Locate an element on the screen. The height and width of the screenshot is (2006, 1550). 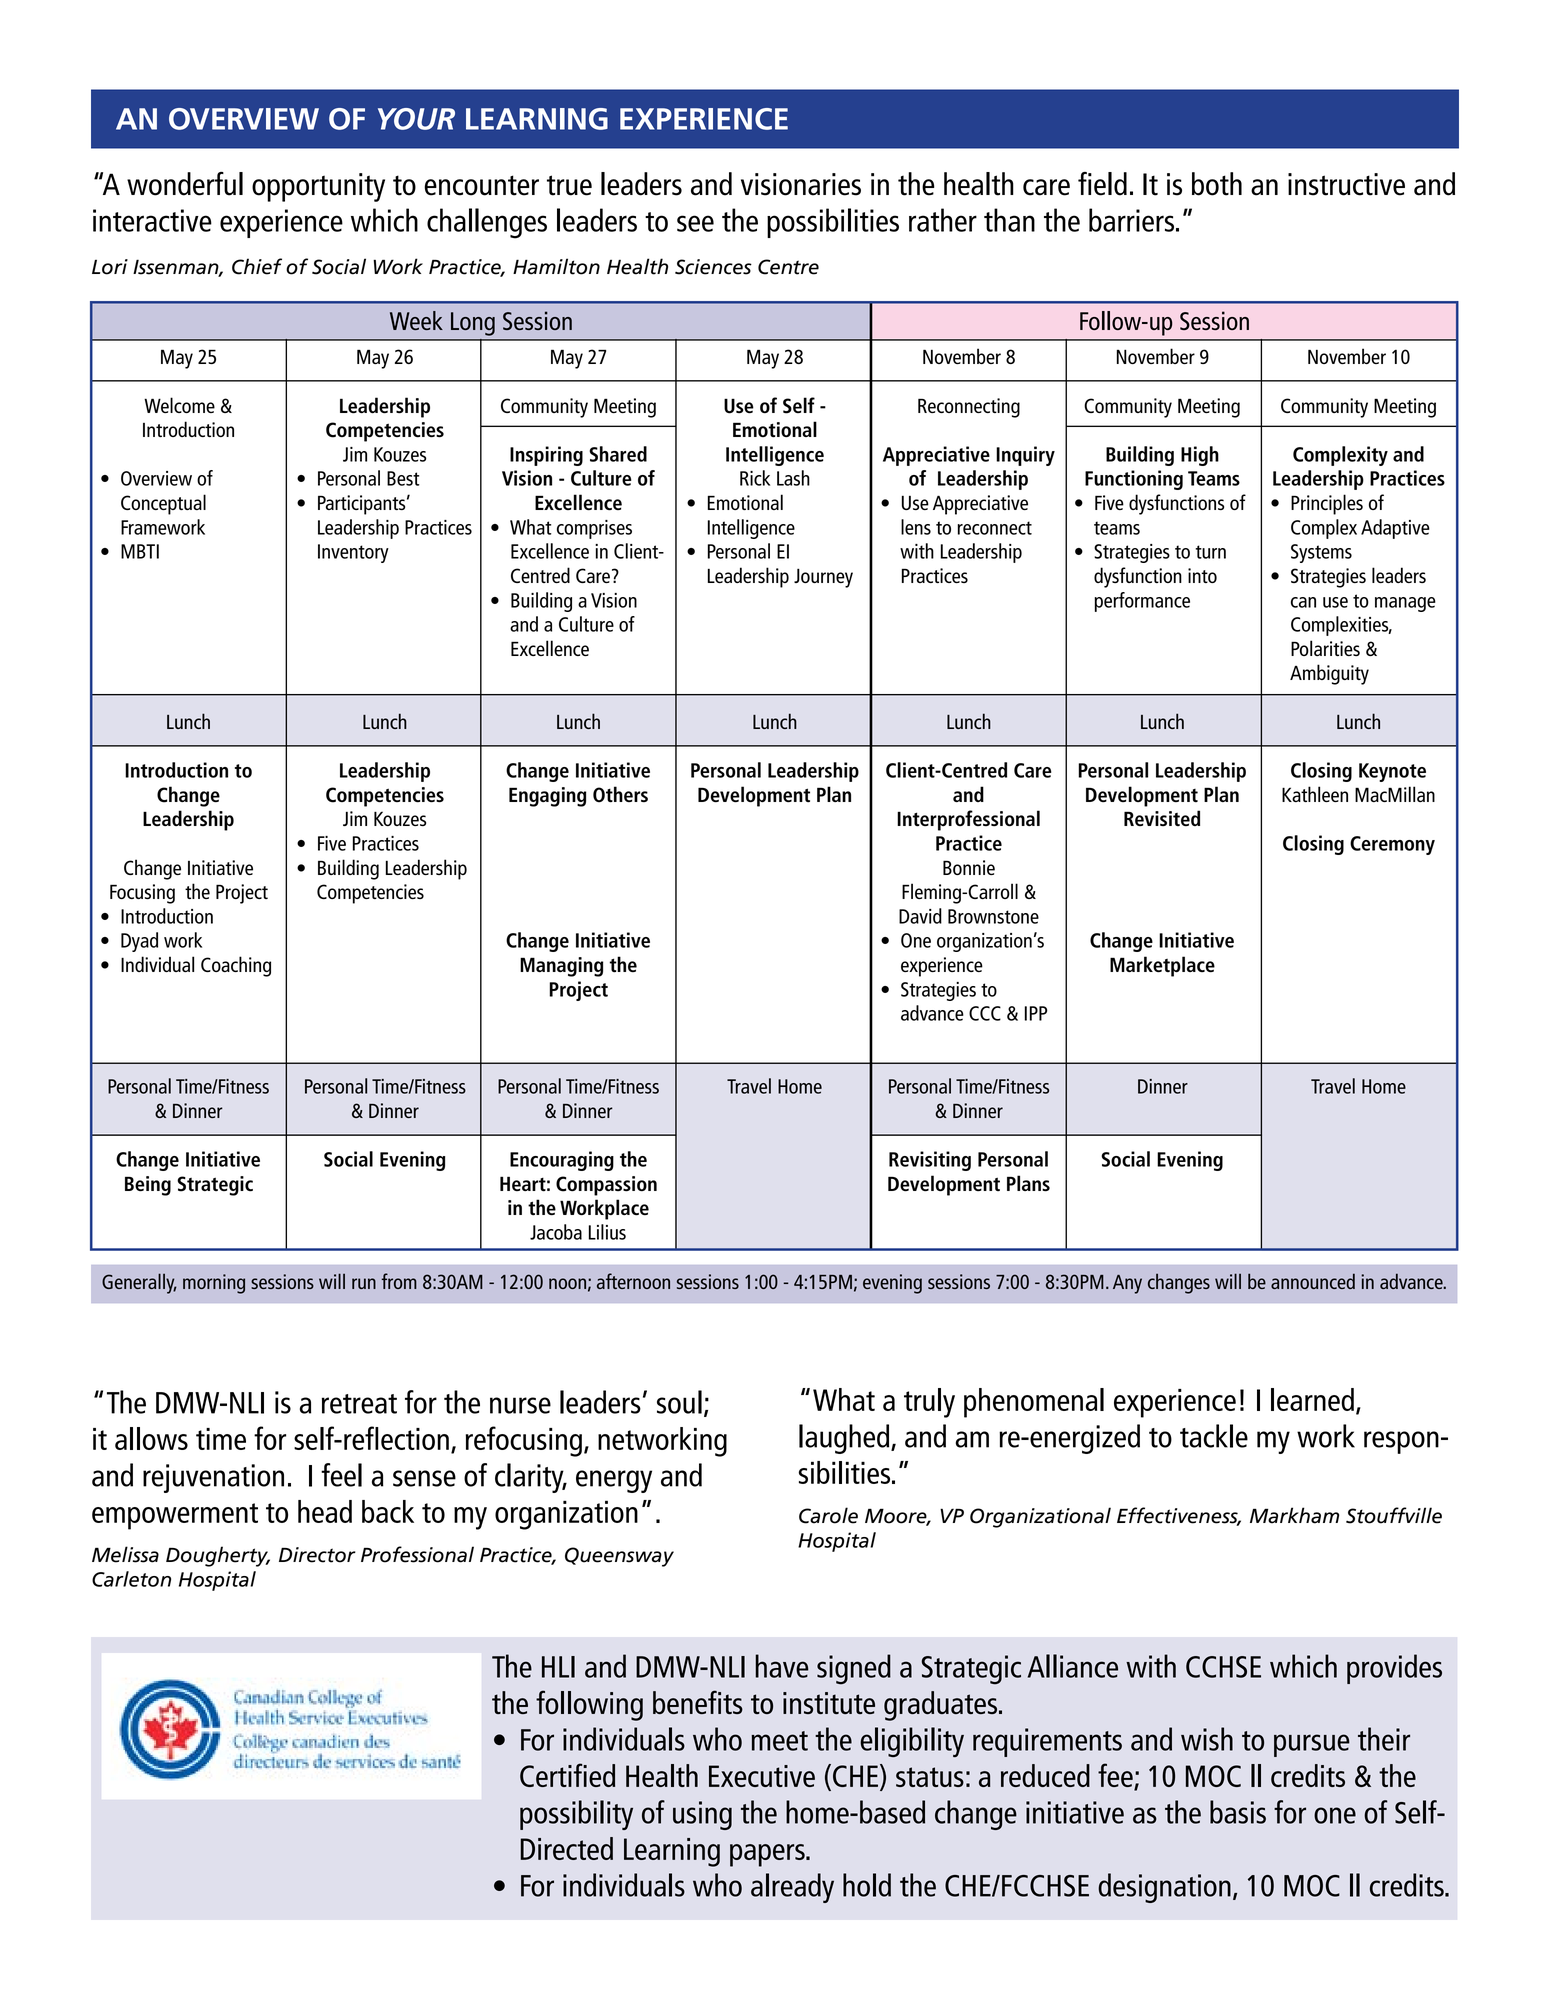
papers is located at coordinates (768, 1855).
